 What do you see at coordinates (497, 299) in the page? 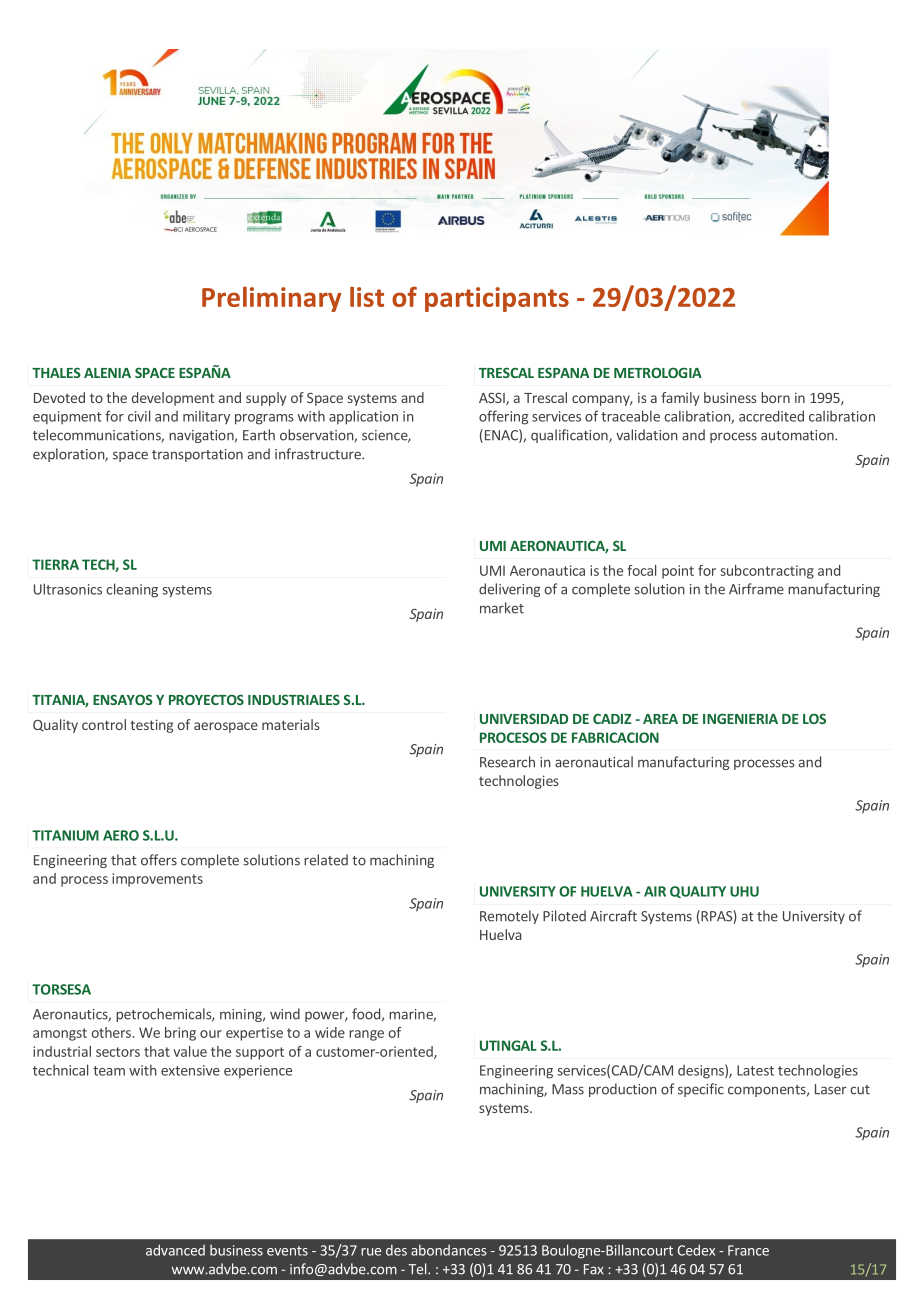
I see `participants` at bounding box center [497, 299].
